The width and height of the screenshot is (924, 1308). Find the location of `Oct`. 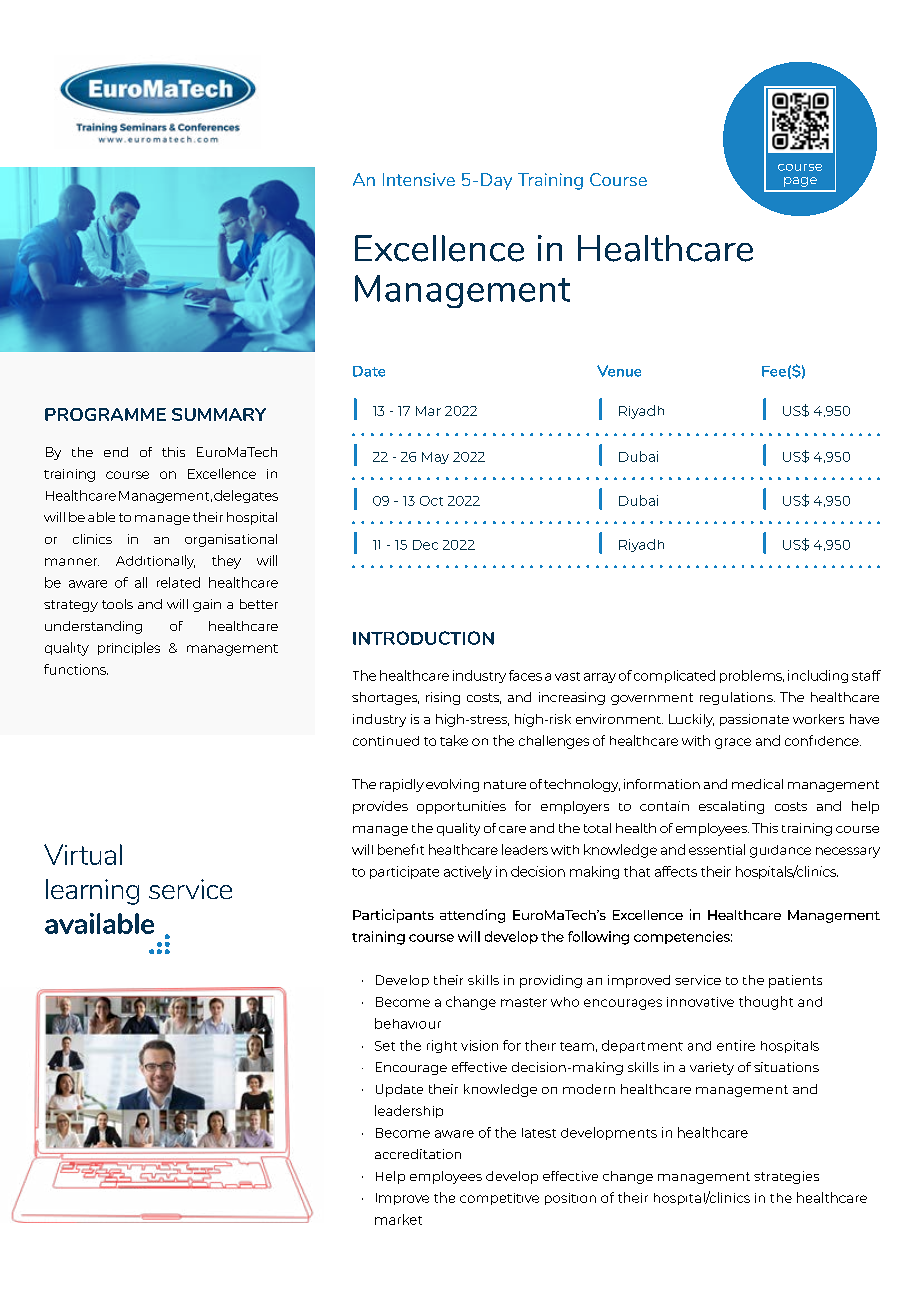

Oct is located at coordinates (431, 501).
